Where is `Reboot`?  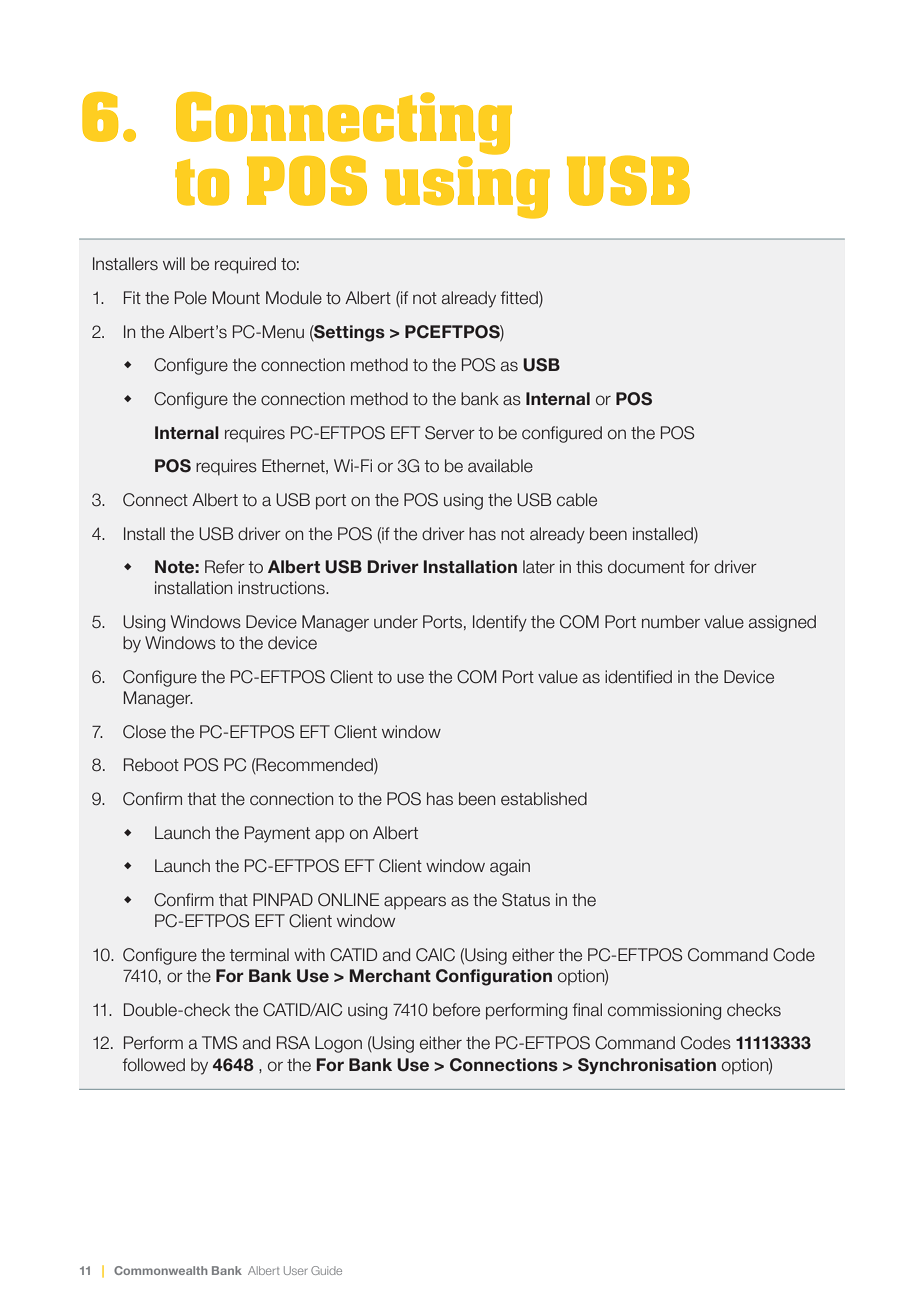 Reboot is located at coordinates (151, 765).
